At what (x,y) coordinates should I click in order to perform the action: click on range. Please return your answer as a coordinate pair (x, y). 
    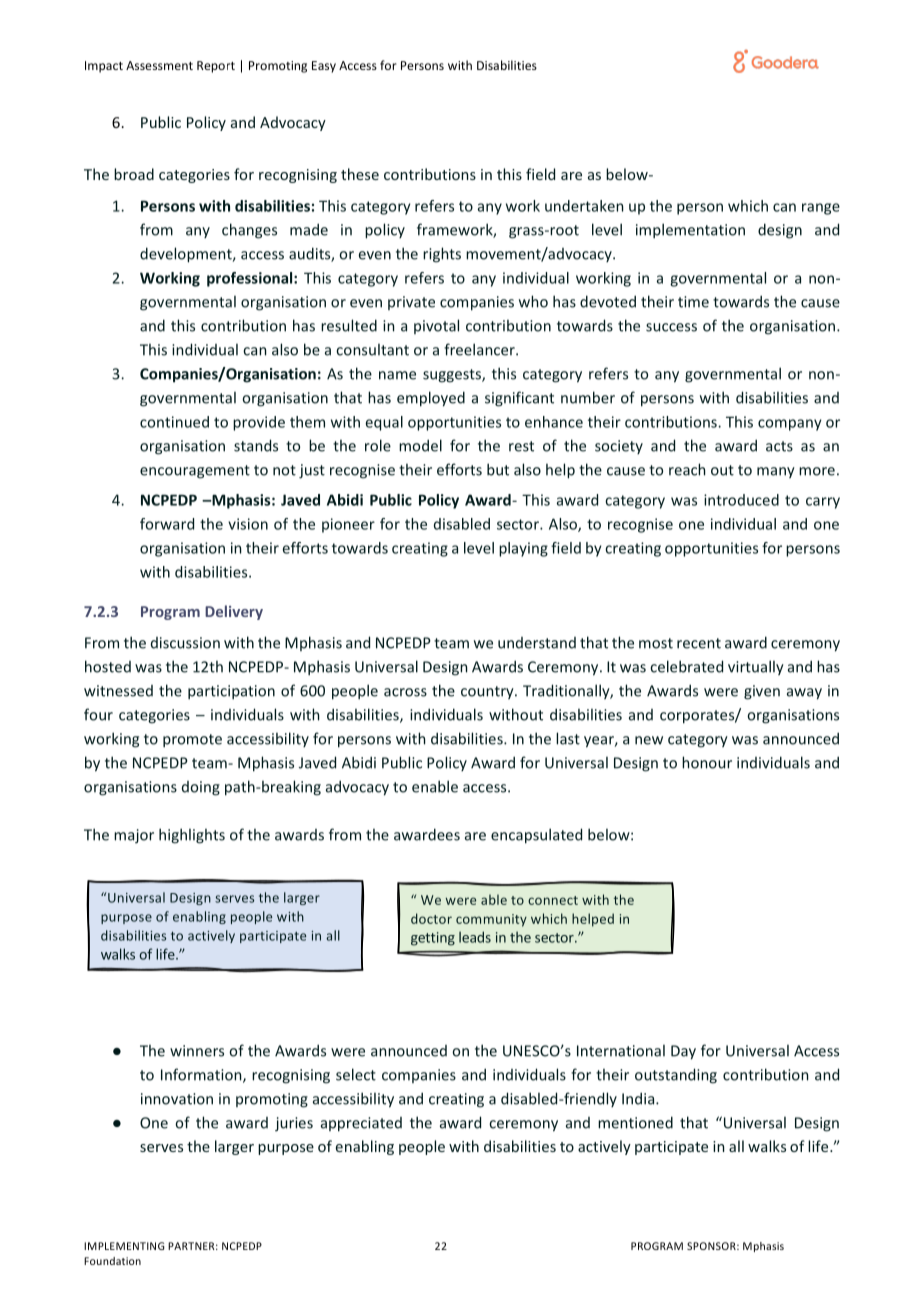
    Looking at the image, I should click on (821, 209).
